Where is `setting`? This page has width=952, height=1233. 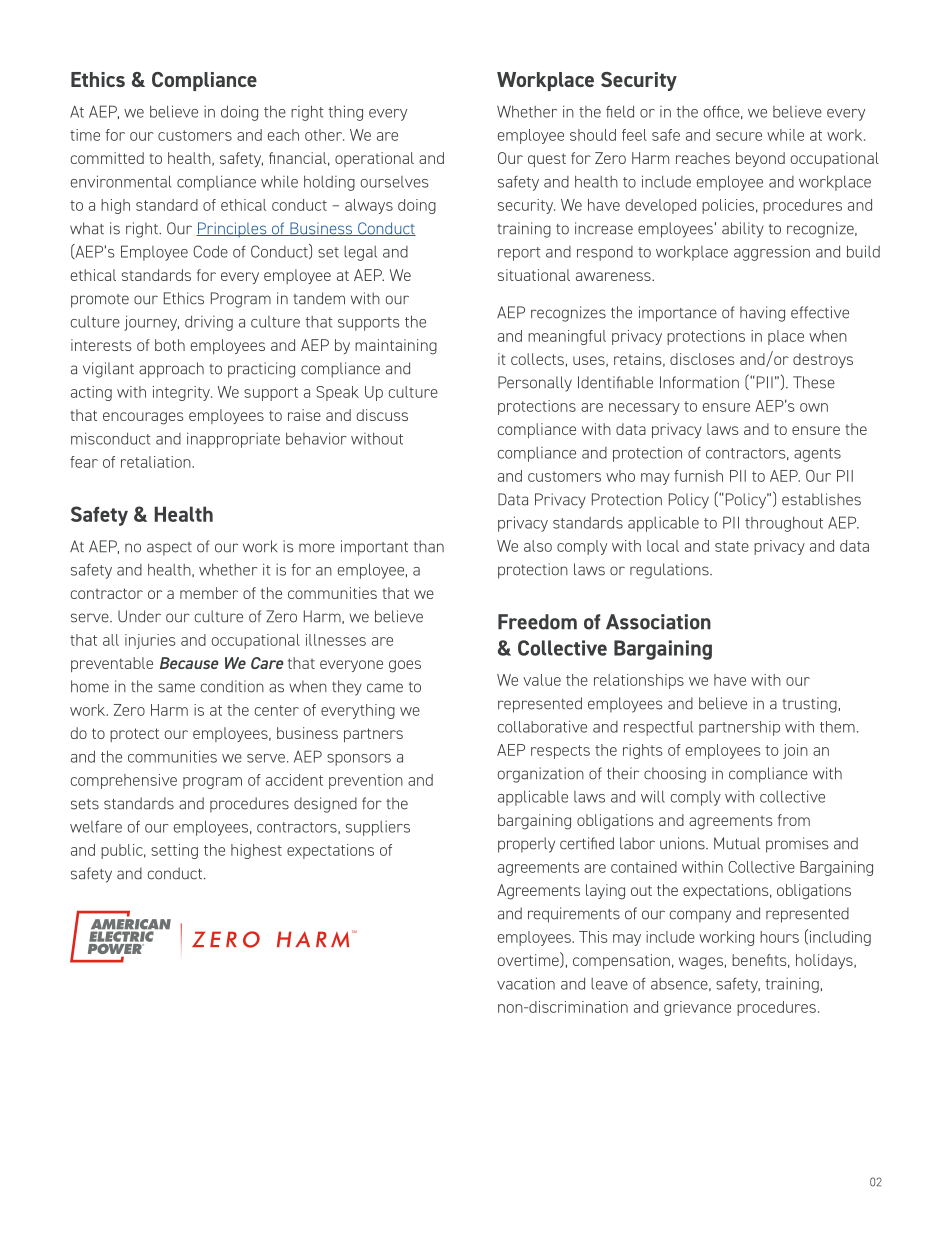
setting is located at coordinates (174, 851).
